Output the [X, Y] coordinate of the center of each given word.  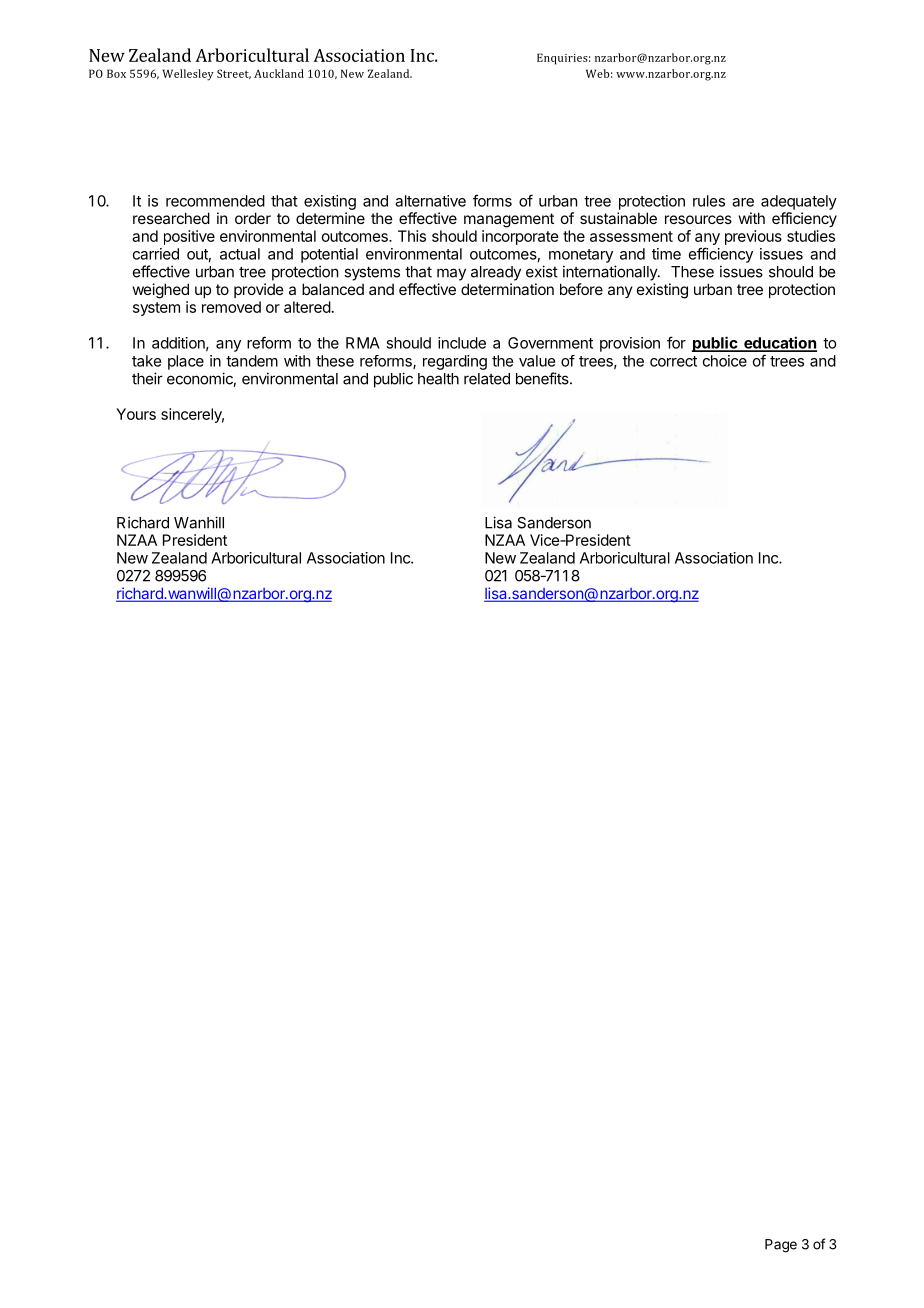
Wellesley [188, 75]
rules [709, 201]
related [487, 379]
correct [673, 361]
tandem [252, 361]
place [186, 362]
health [438, 379]
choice [725, 361]
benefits [543, 378]
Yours [136, 414]
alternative [430, 201]
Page [781, 1246]
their [147, 378]
